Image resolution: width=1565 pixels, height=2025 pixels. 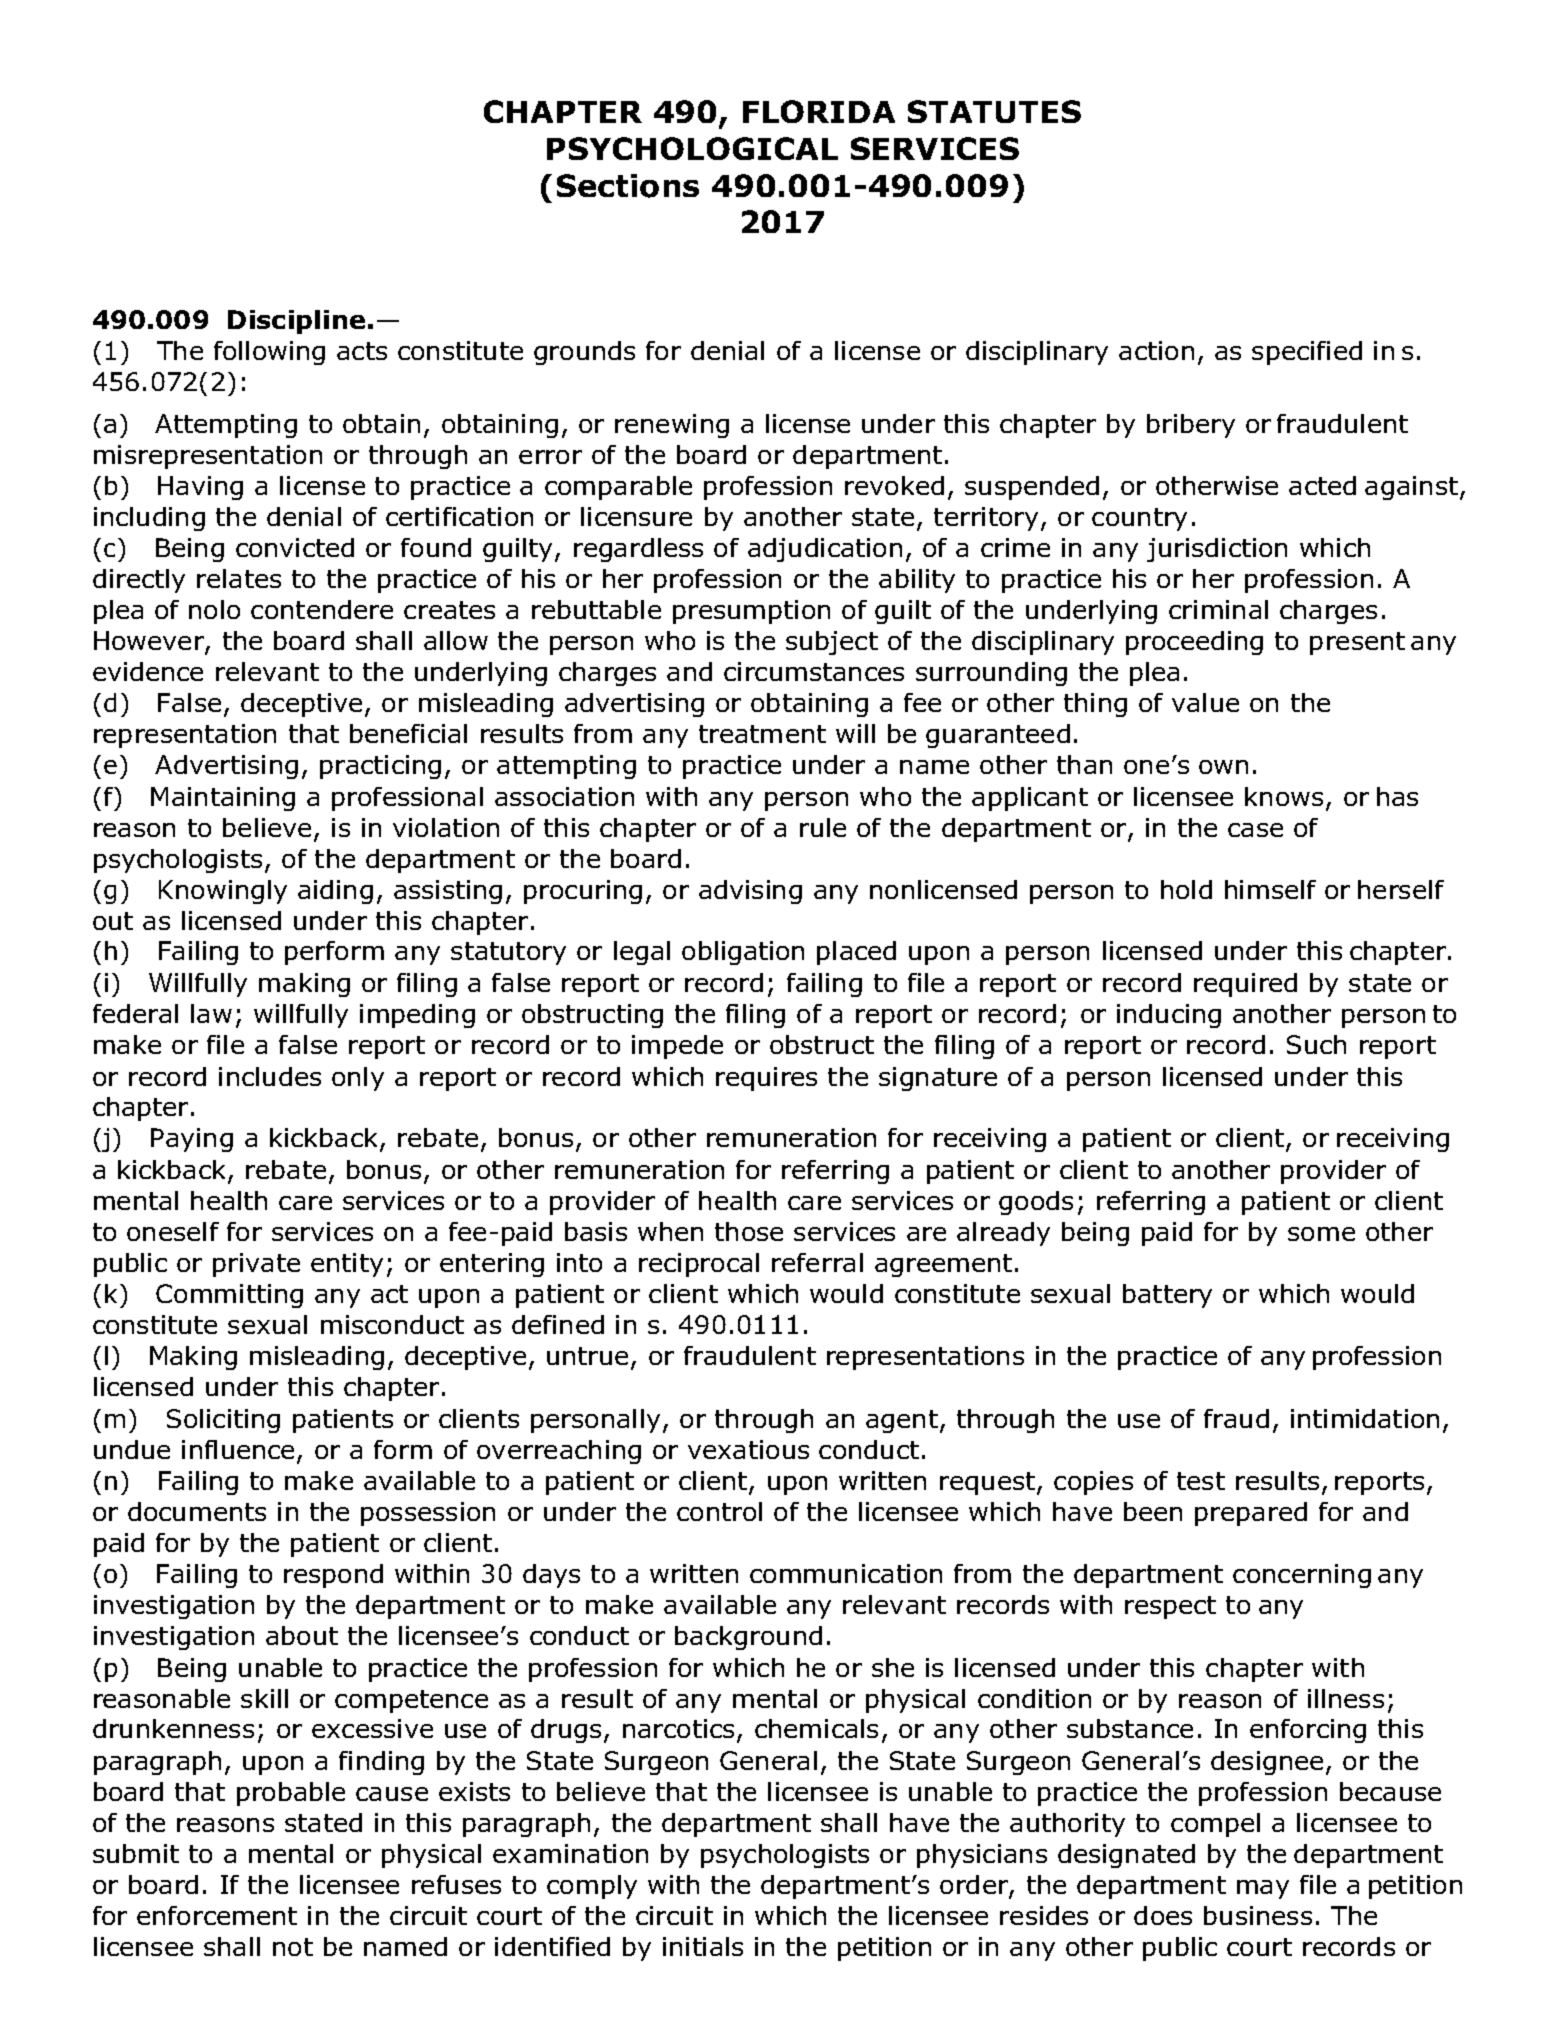 I want to click on may, so click(x=1263, y=1889).
